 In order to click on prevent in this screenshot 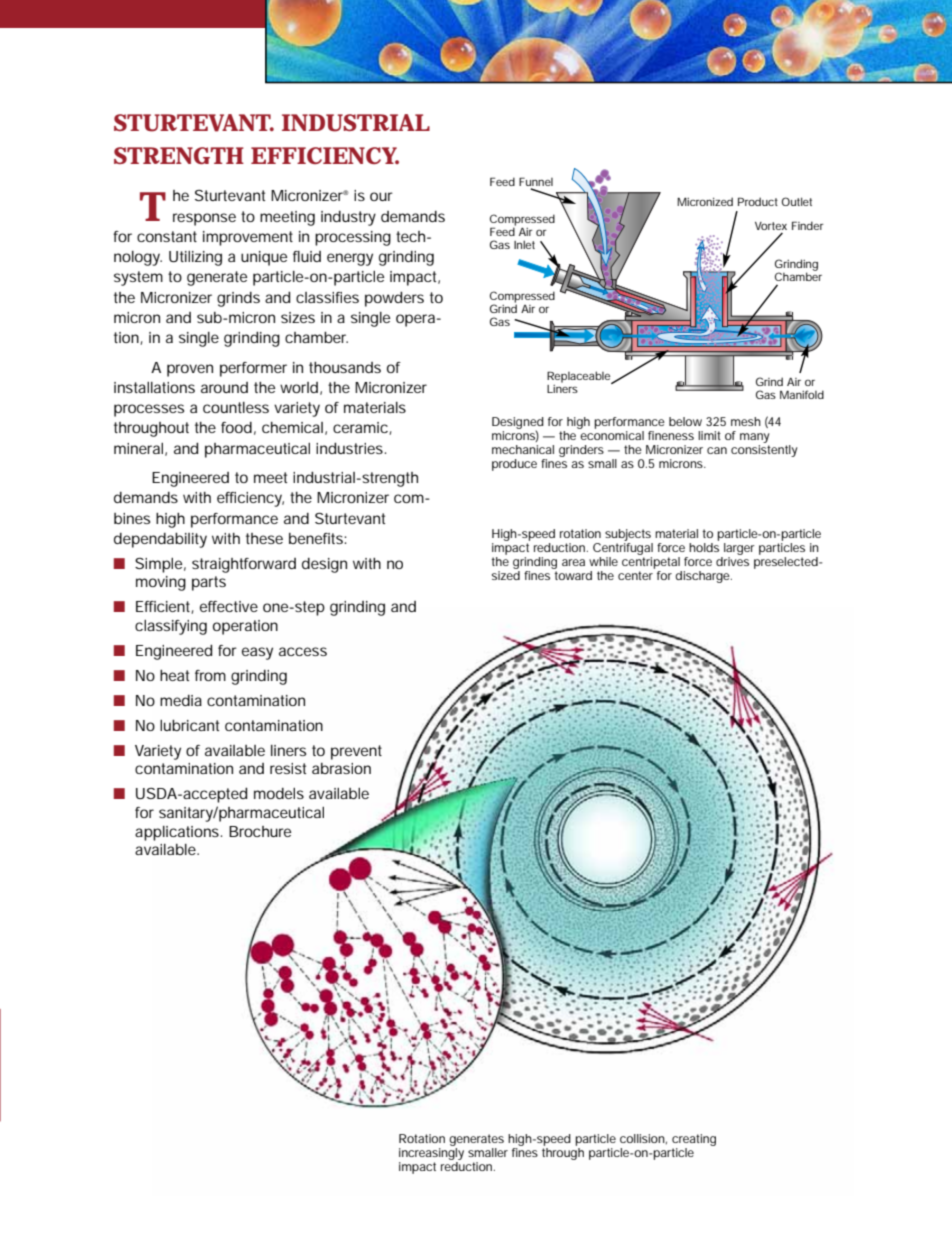, I will do `click(356, 752)`.
